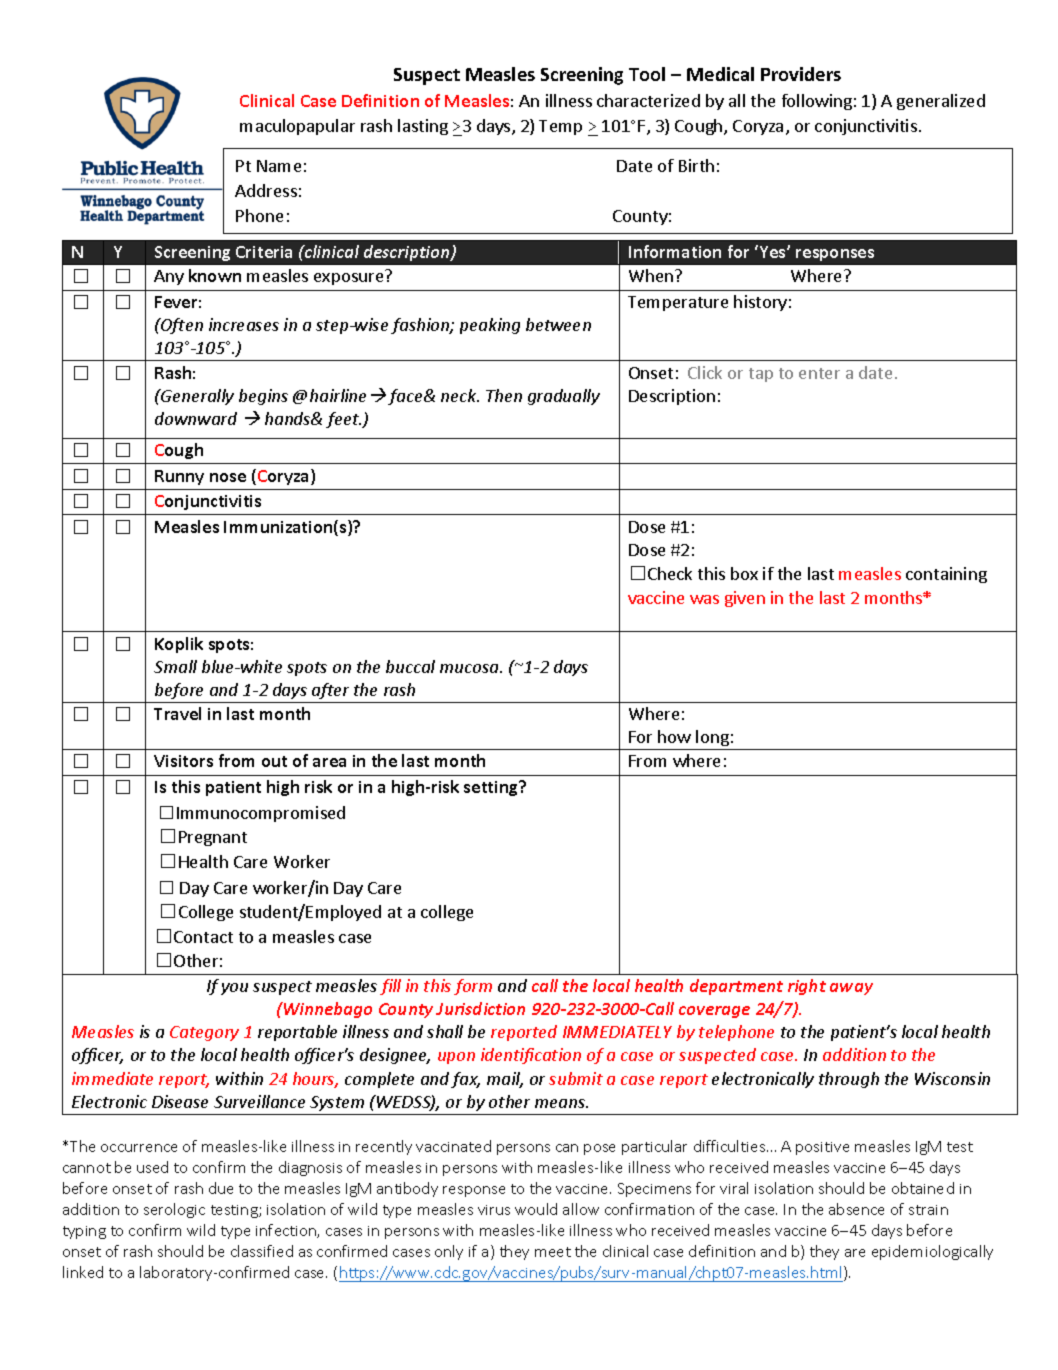  Describe the element at coordinates (648, 100) in the page. I see `characterized` at that location.
